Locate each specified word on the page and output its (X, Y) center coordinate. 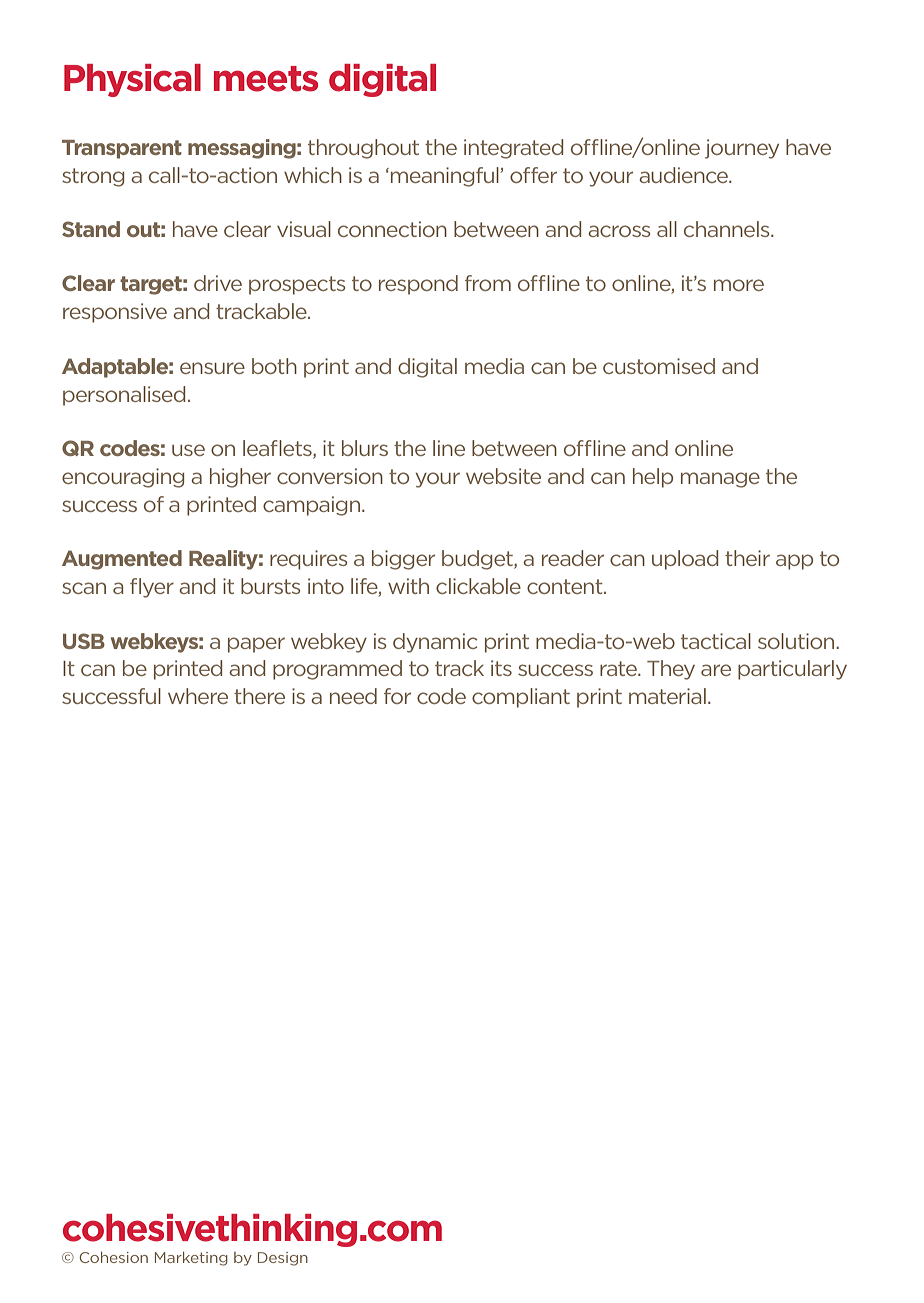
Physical (132, 80)
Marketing (191, 1259)
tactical (716, 641)
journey (742, 149)
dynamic (435, 643)
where (198, 696)
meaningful (445, 177)
